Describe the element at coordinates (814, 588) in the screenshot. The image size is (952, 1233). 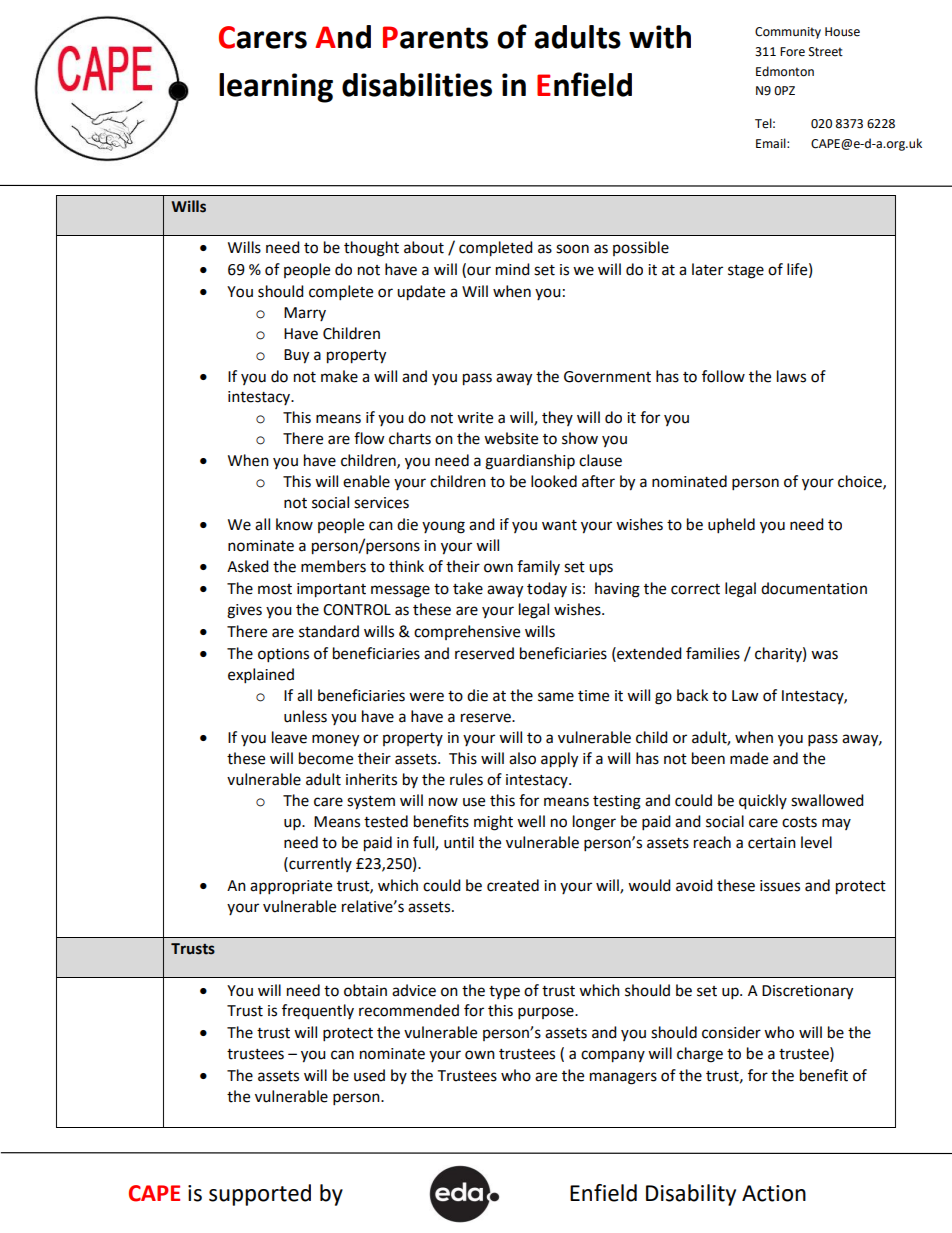
I see `documentation` at that location.
